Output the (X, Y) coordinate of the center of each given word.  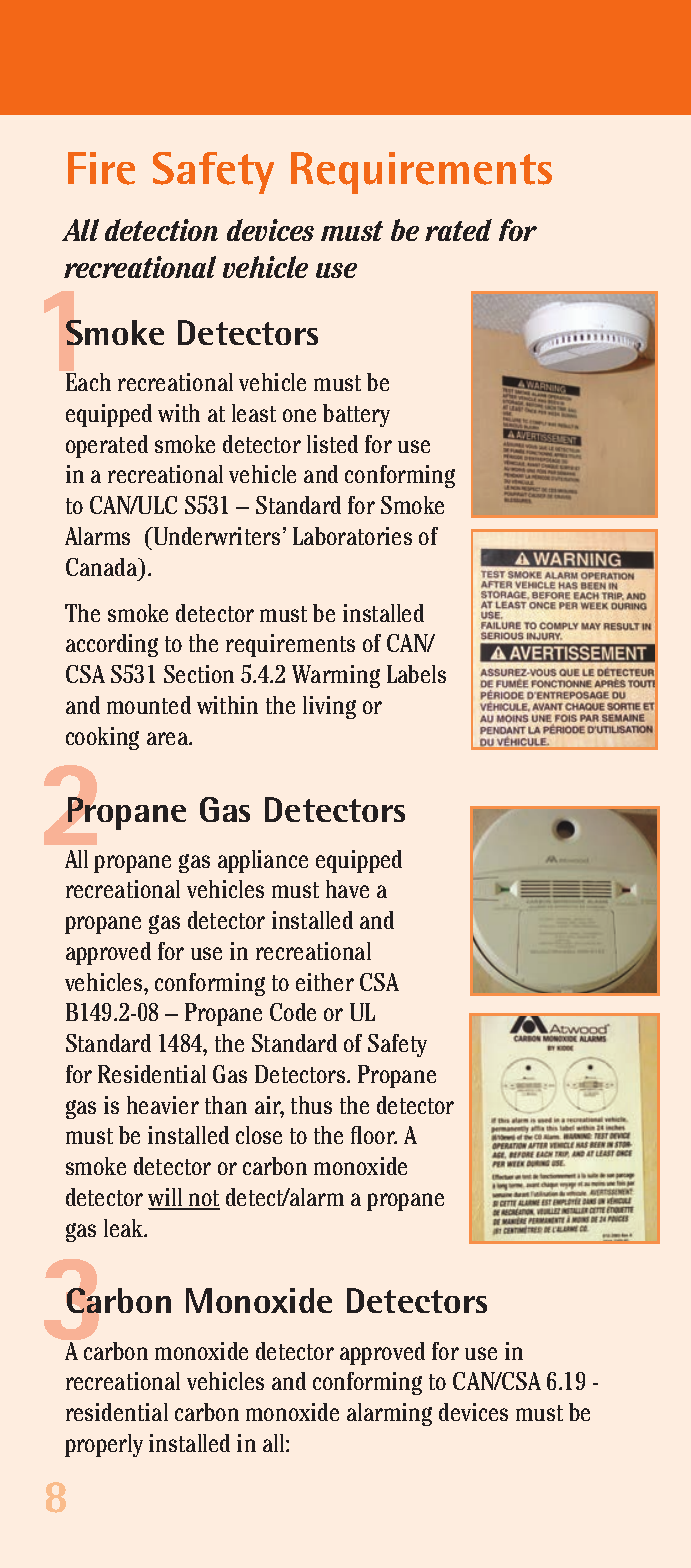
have (347, 889)
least (254, 413)
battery (356, 415)
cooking (102, 738)
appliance (263, 861)
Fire (101, 168)
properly (104, 1445)
